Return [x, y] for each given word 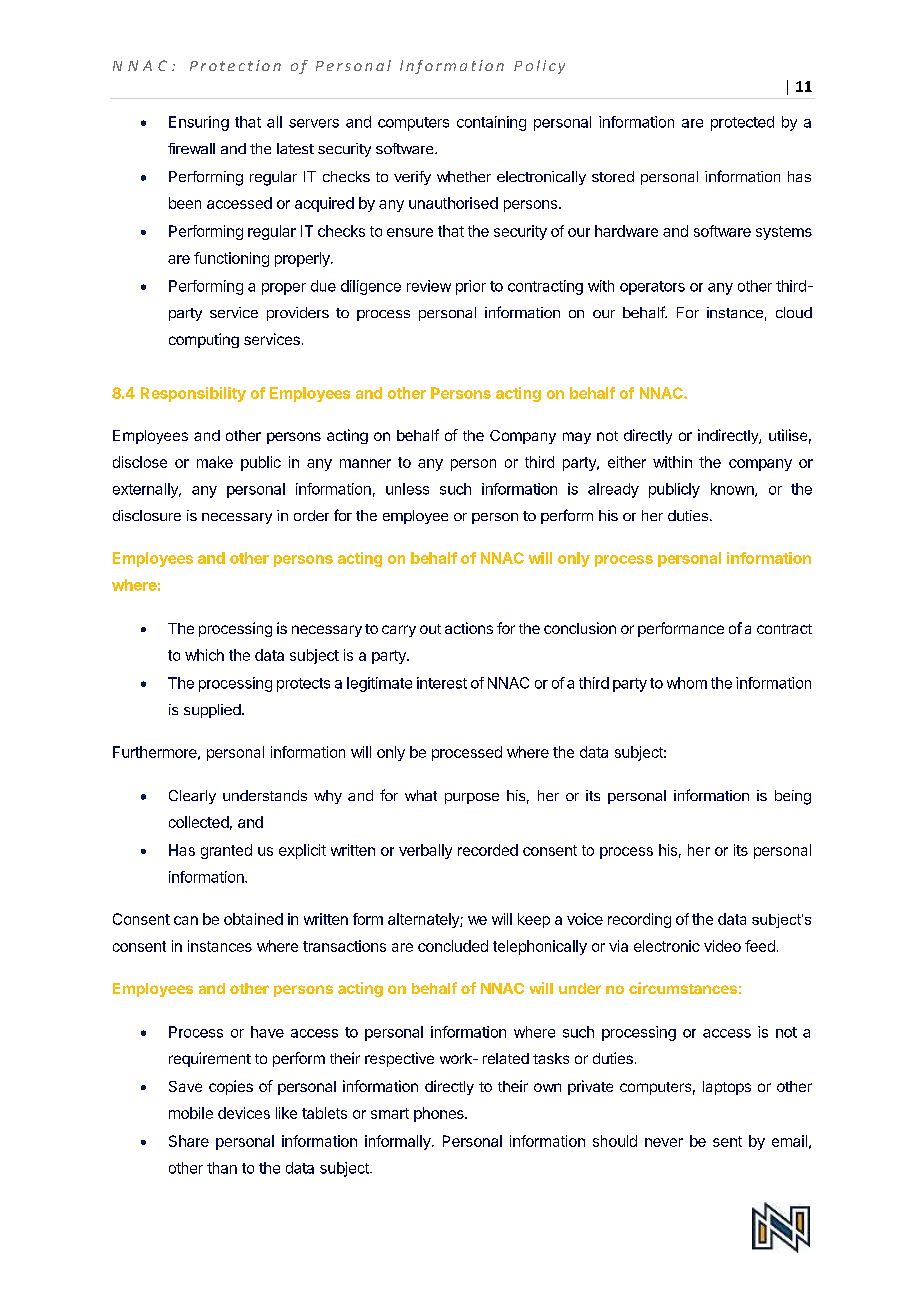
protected [742, 123]
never [664, 1142]
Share [189, 1141]
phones [440, 1114]
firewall [191, 148]
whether [464, 176]
